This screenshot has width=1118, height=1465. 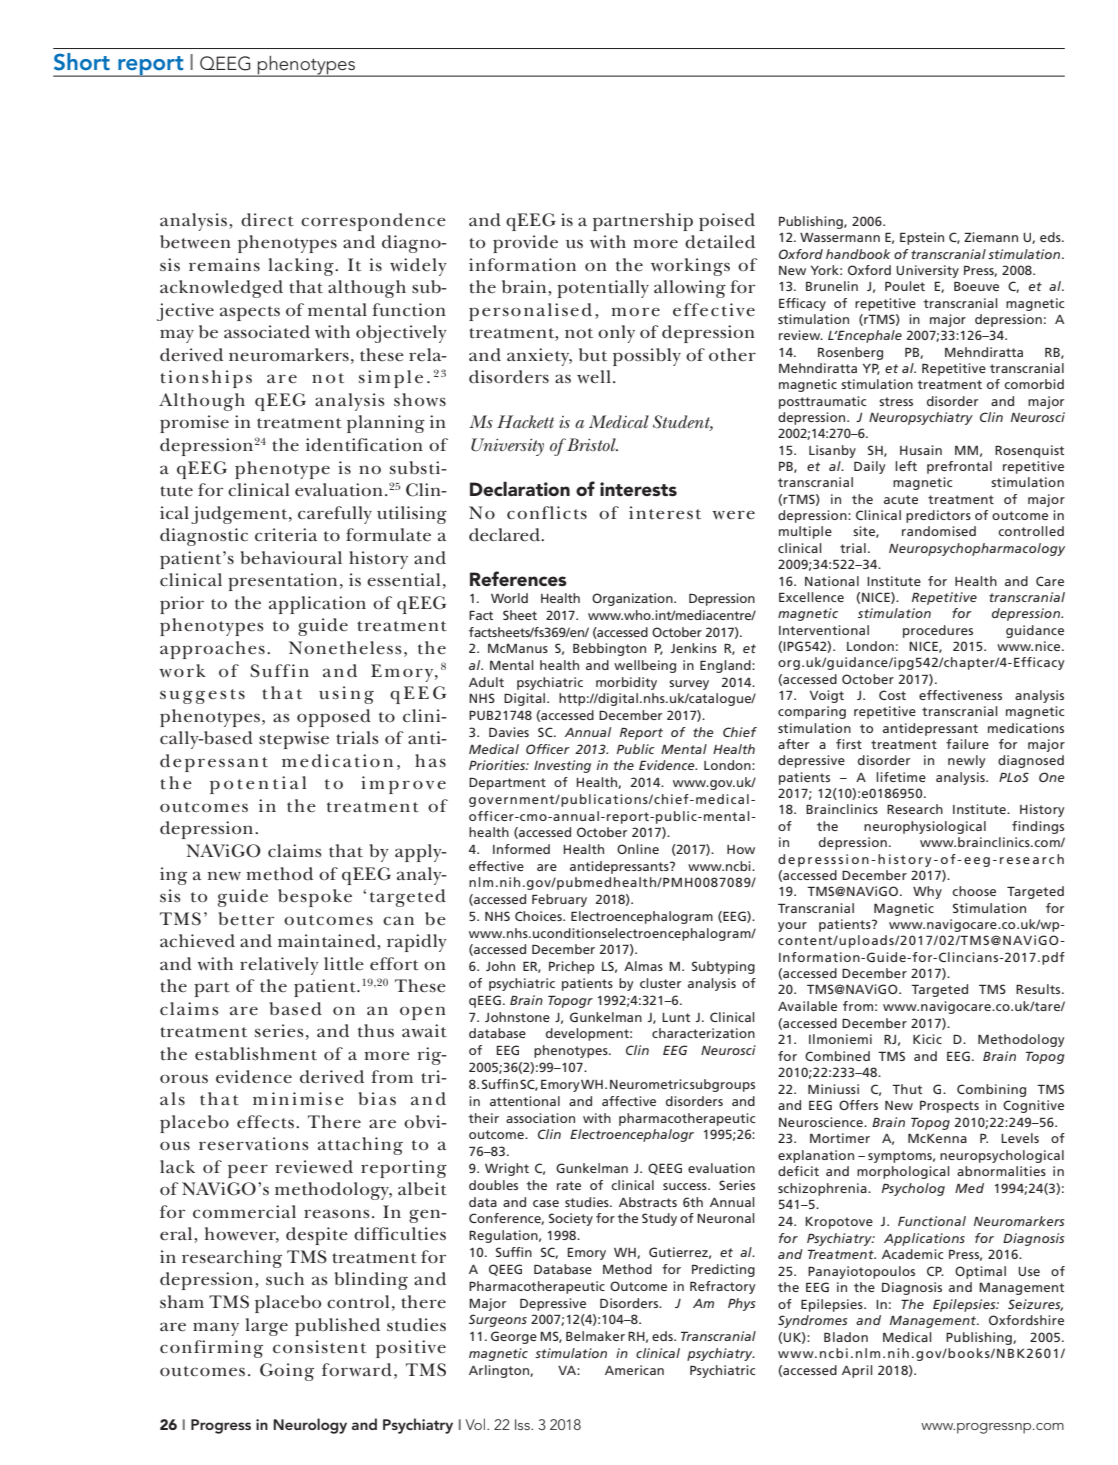 I want to click on Husain, so click(x=921, y=450).
